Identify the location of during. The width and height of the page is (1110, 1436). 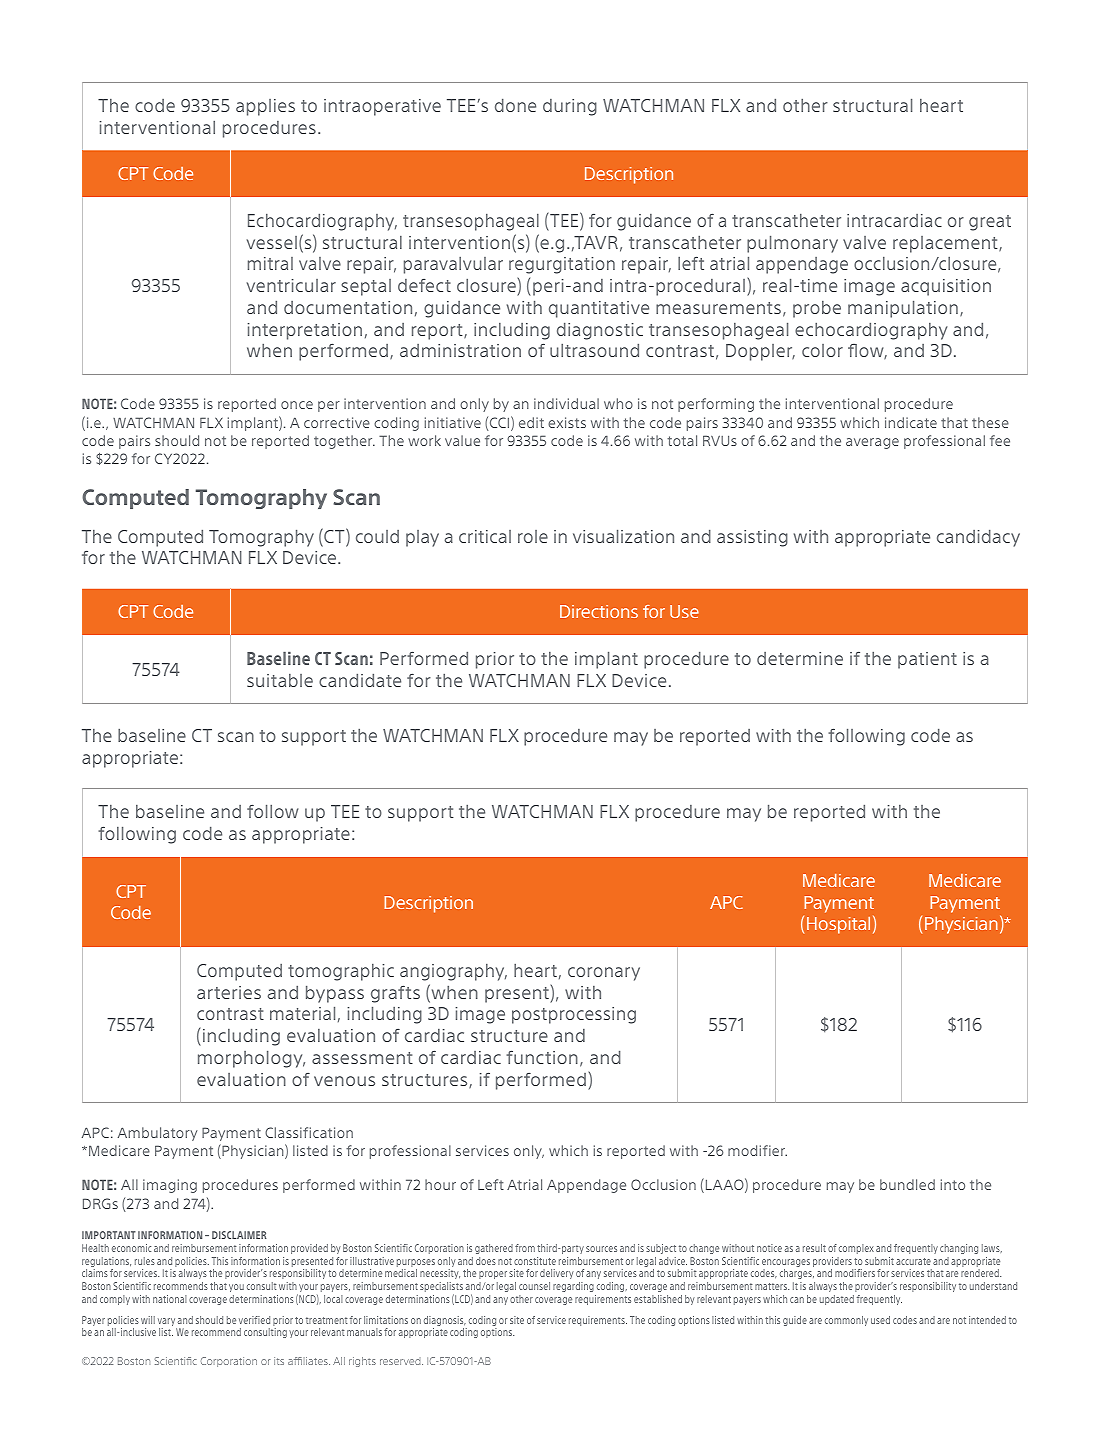
(570, 107).
